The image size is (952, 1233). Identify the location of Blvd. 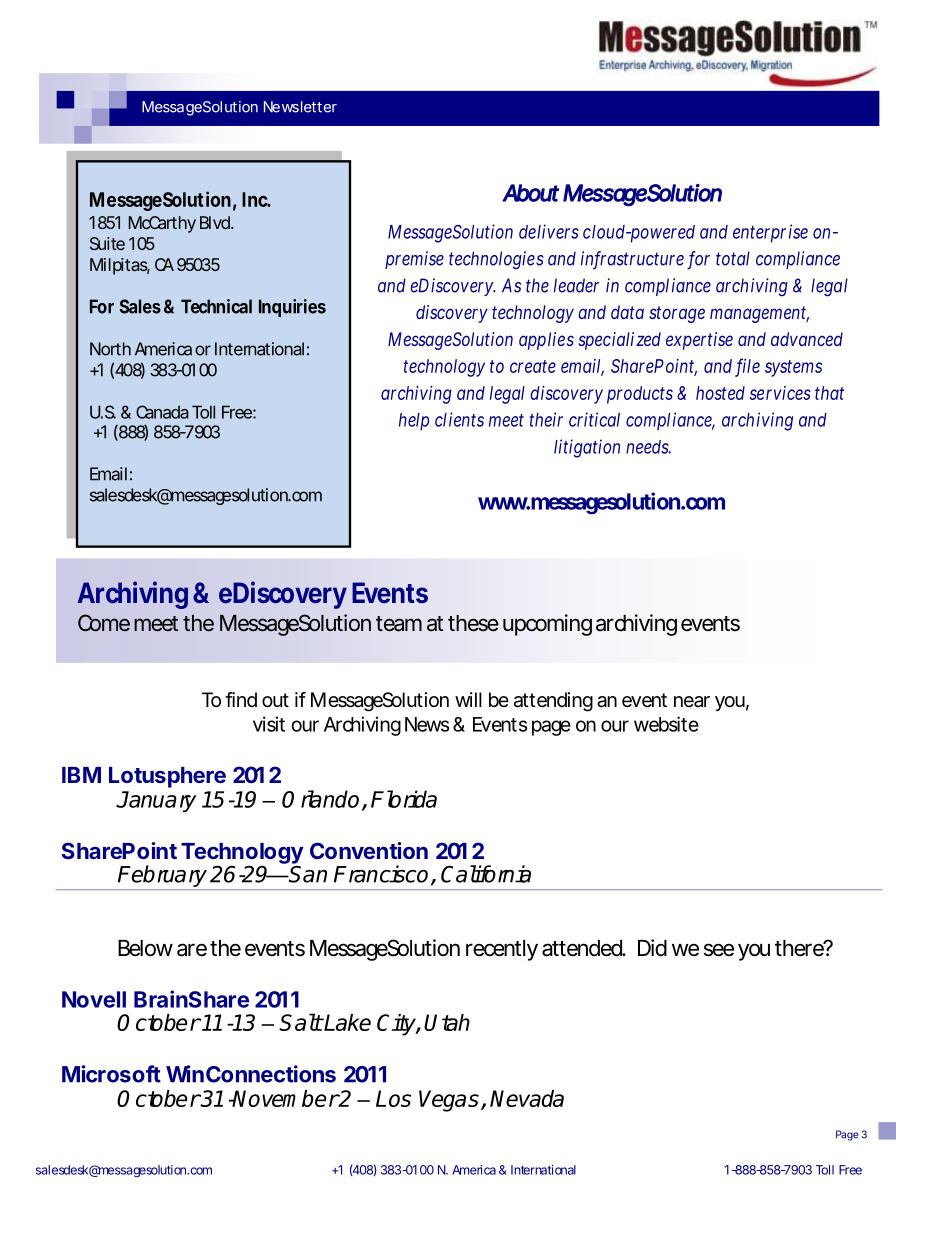
(216, 222).
